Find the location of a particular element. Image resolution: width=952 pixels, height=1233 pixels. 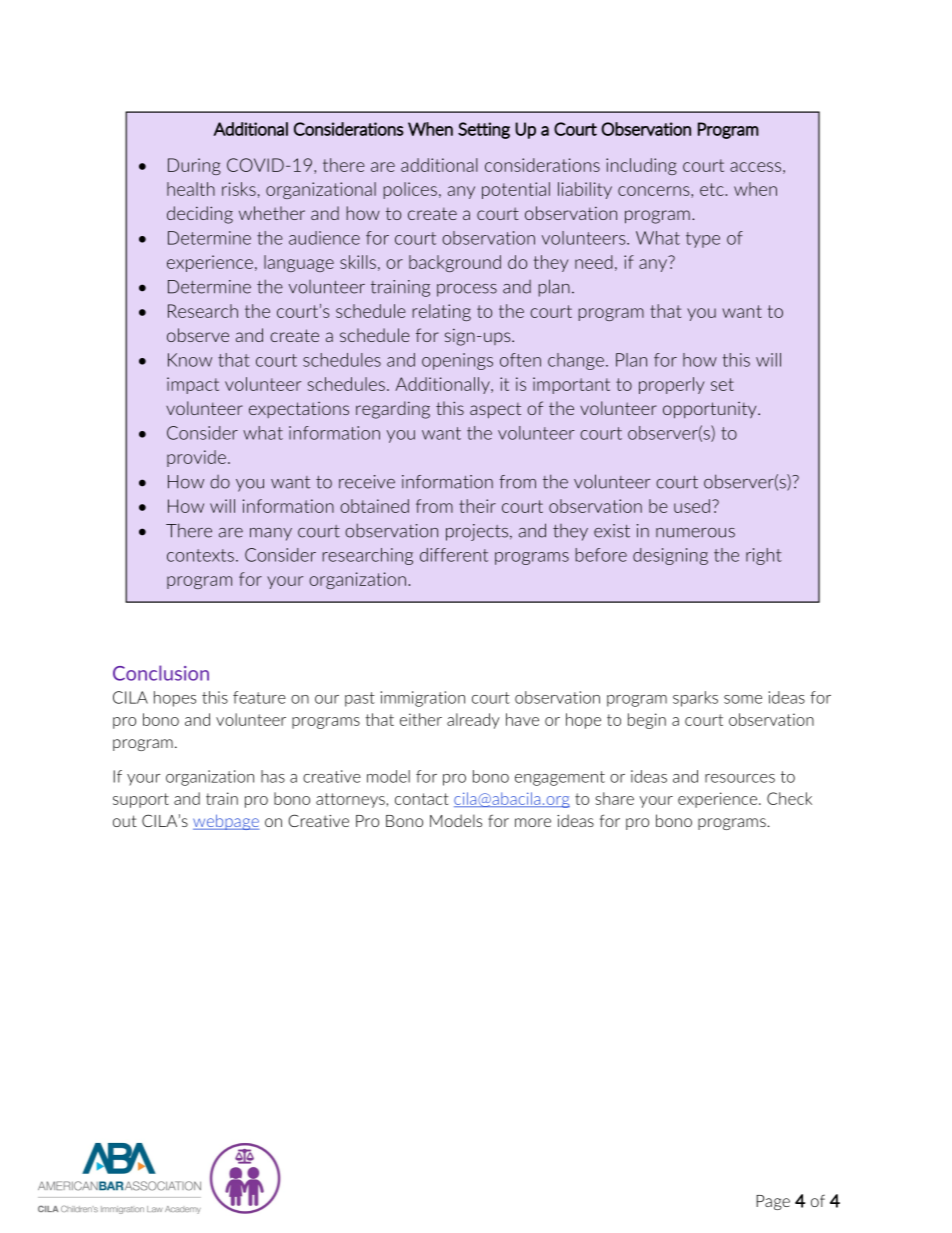

their is located at coordinates (477, 506).
